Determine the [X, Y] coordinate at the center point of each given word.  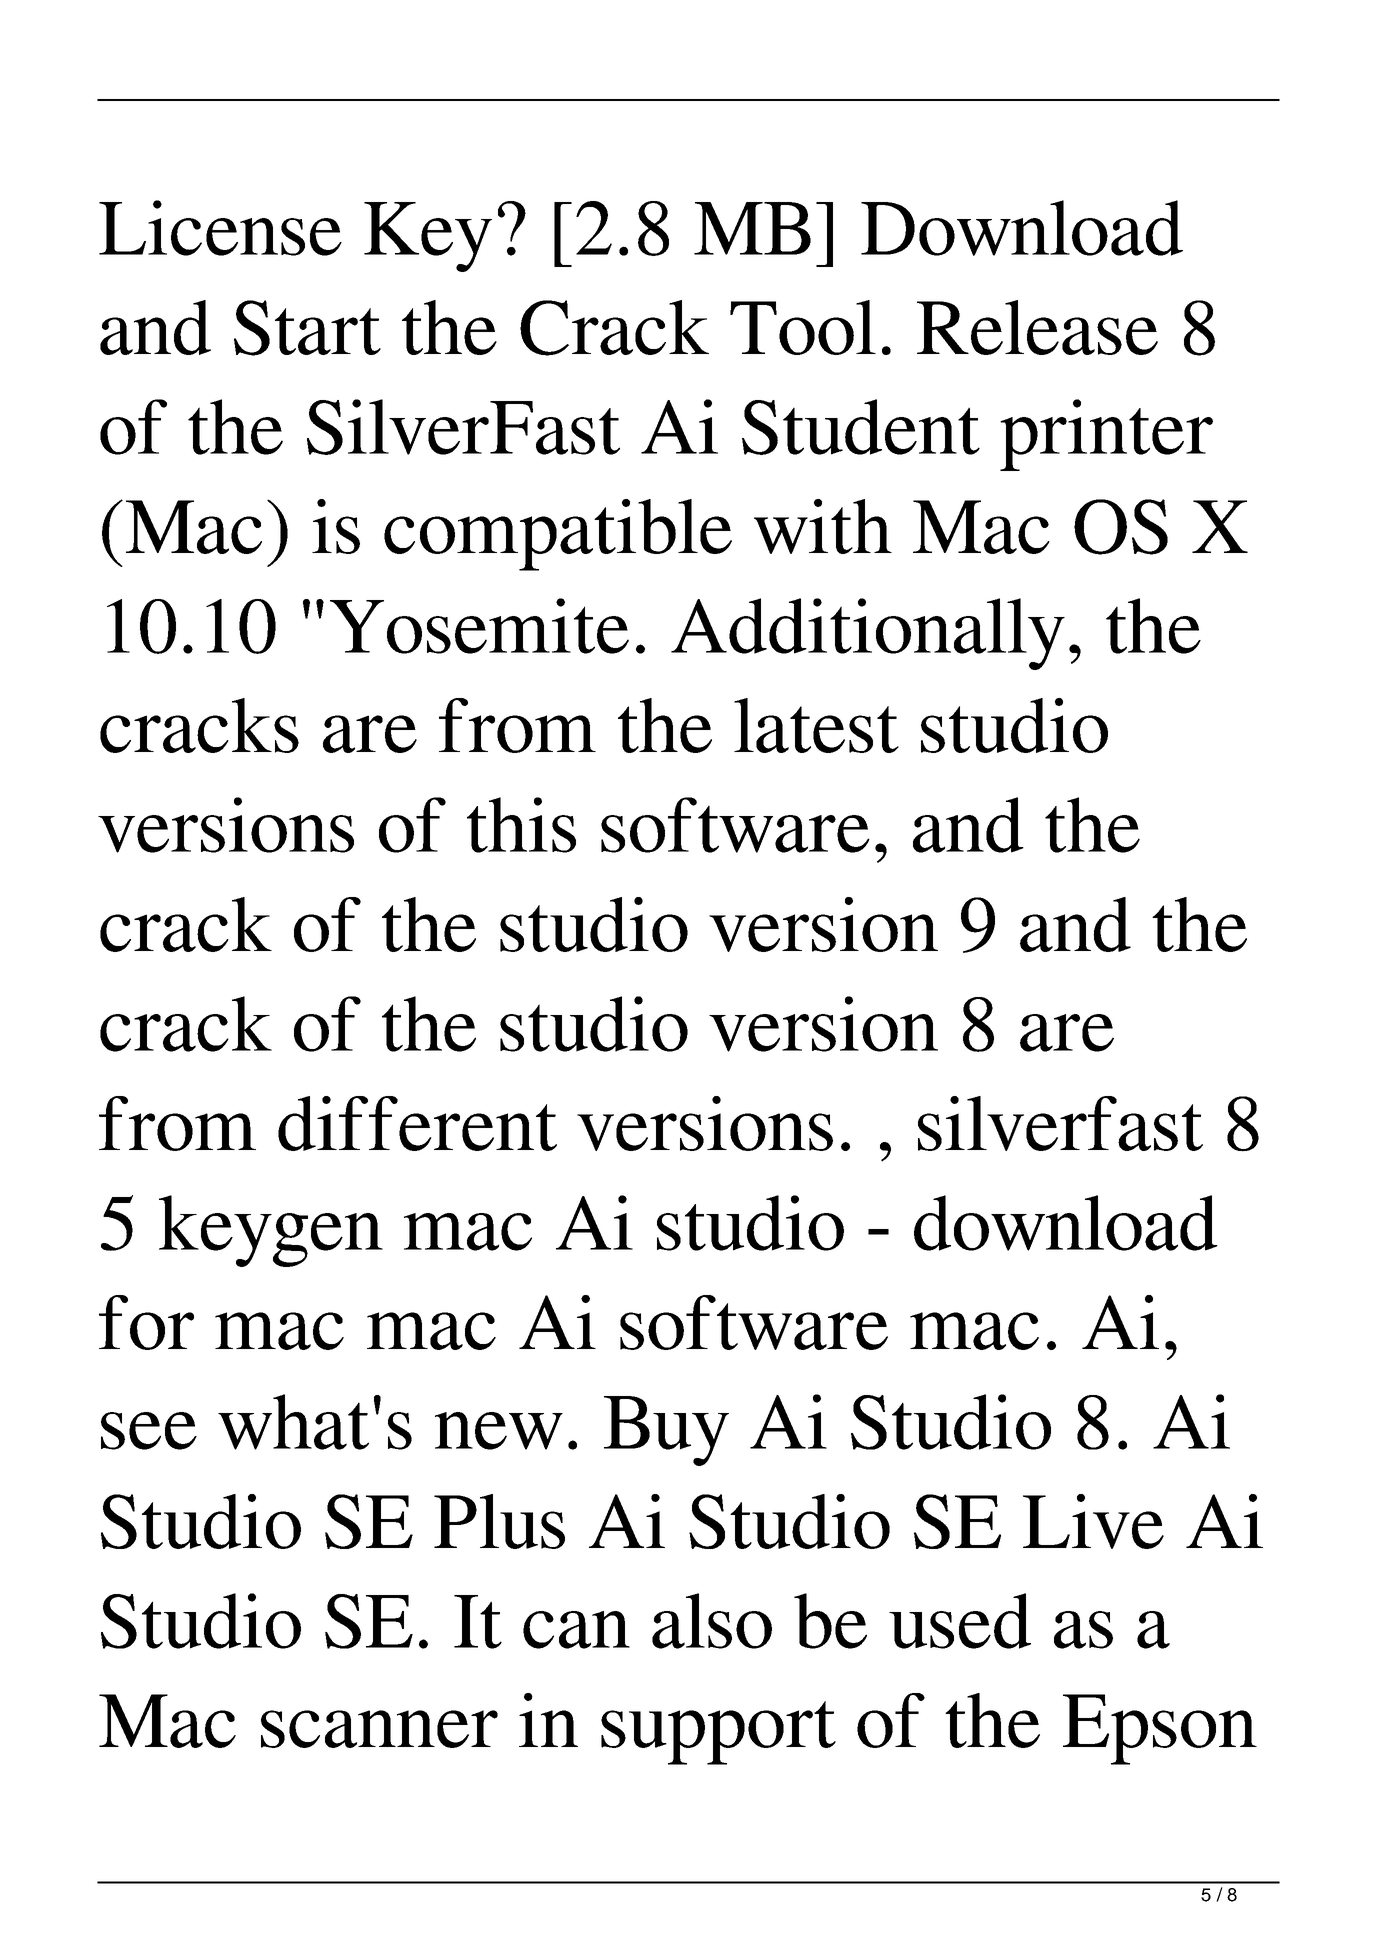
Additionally [868, 634]
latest [816, 725]
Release [1037, 327]
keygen [271, 1231]
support [718, 1733]
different [417, 1123]
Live [1093, 1521]
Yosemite [479, 626]
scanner [379, 1729]
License [220, 228]
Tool [803, 327]
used [960, 1621]
